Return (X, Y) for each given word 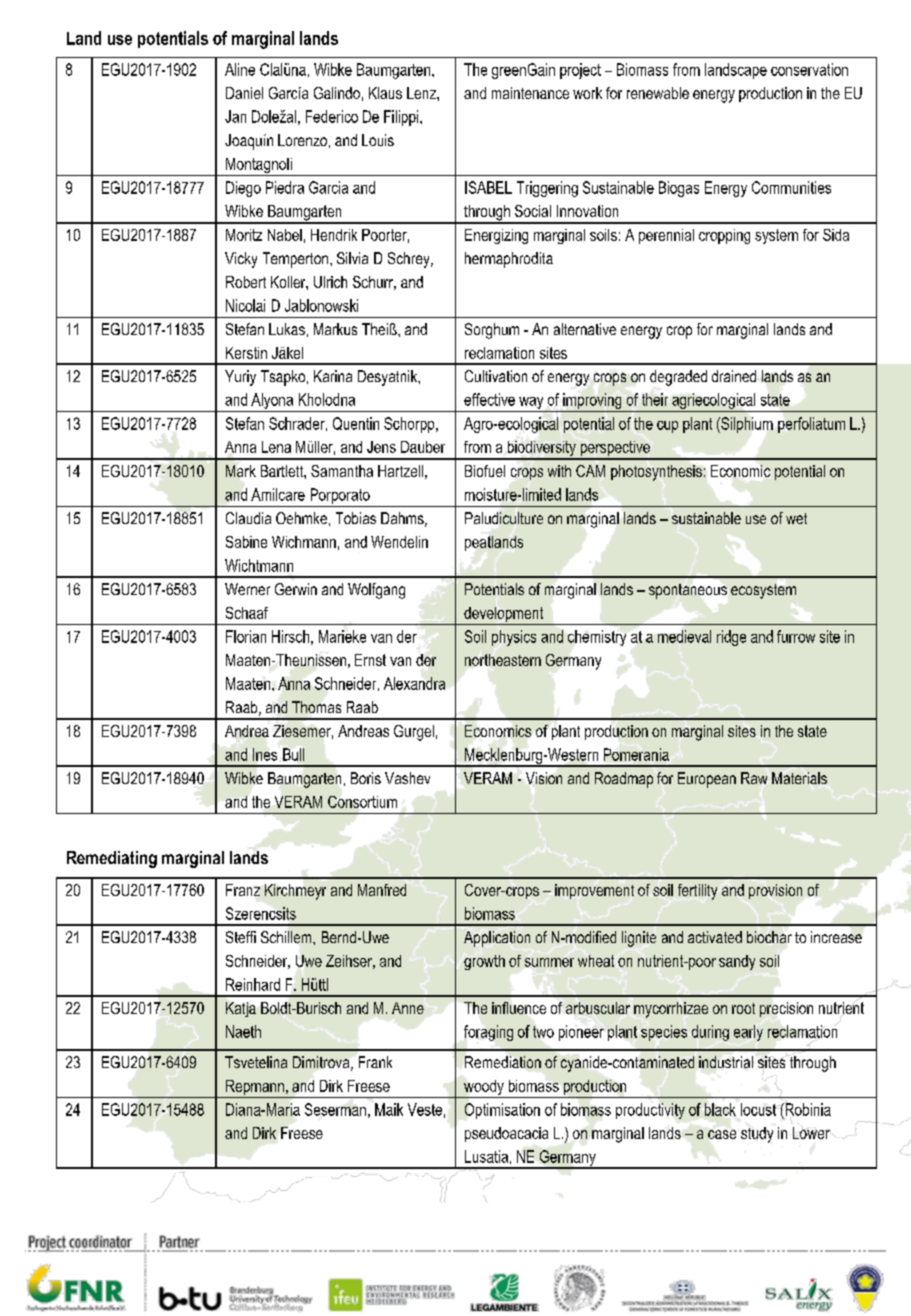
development (503, 614)
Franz (243, 890)
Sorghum (492, 331)
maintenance (530, 93)
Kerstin (246, 353)
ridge (731, 638)
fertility (697, 892)
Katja (241, 1009)
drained (734, 376)
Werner (247, 589)
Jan (235, 116)
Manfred (382, 890)
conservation (809, 69)
